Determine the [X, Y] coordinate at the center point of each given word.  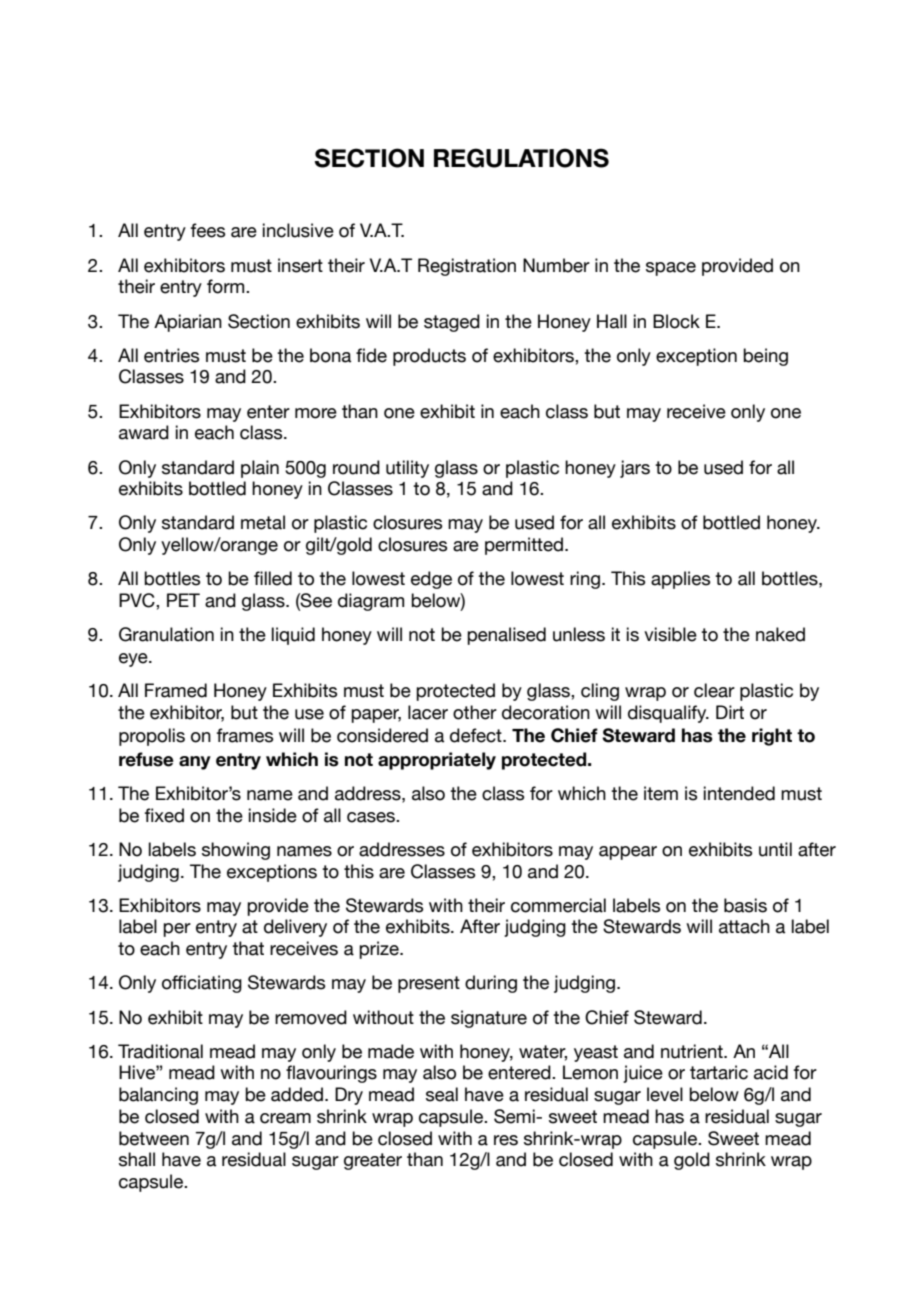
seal [442, 1094]
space [671, 269]
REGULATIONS [521, 158]
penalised [506, 636]
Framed [176, 690]
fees [207, 230]
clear [714, 690]
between [154, 1138]
